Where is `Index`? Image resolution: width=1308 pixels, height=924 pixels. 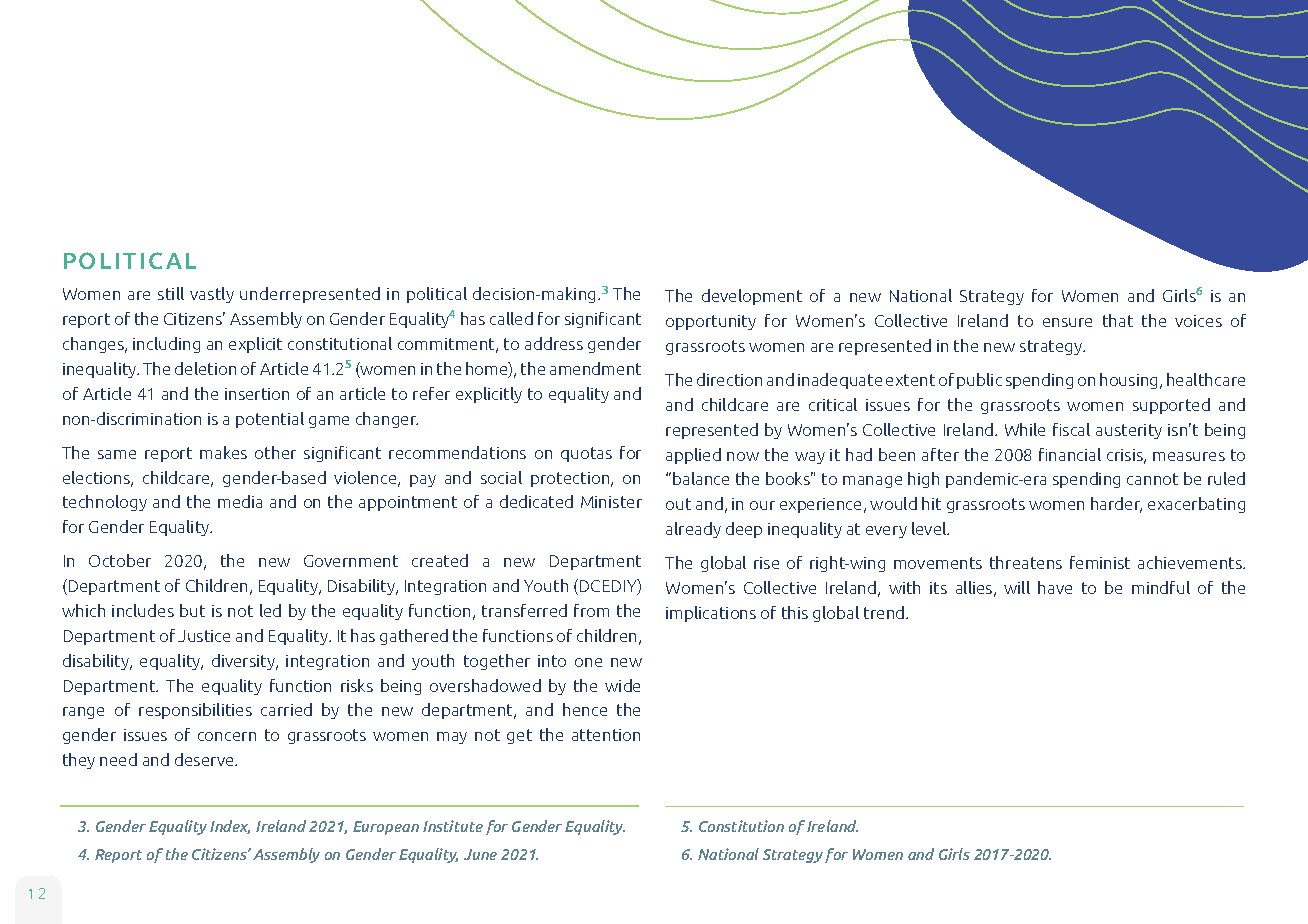 Index is located at coordinates (230, 827).
